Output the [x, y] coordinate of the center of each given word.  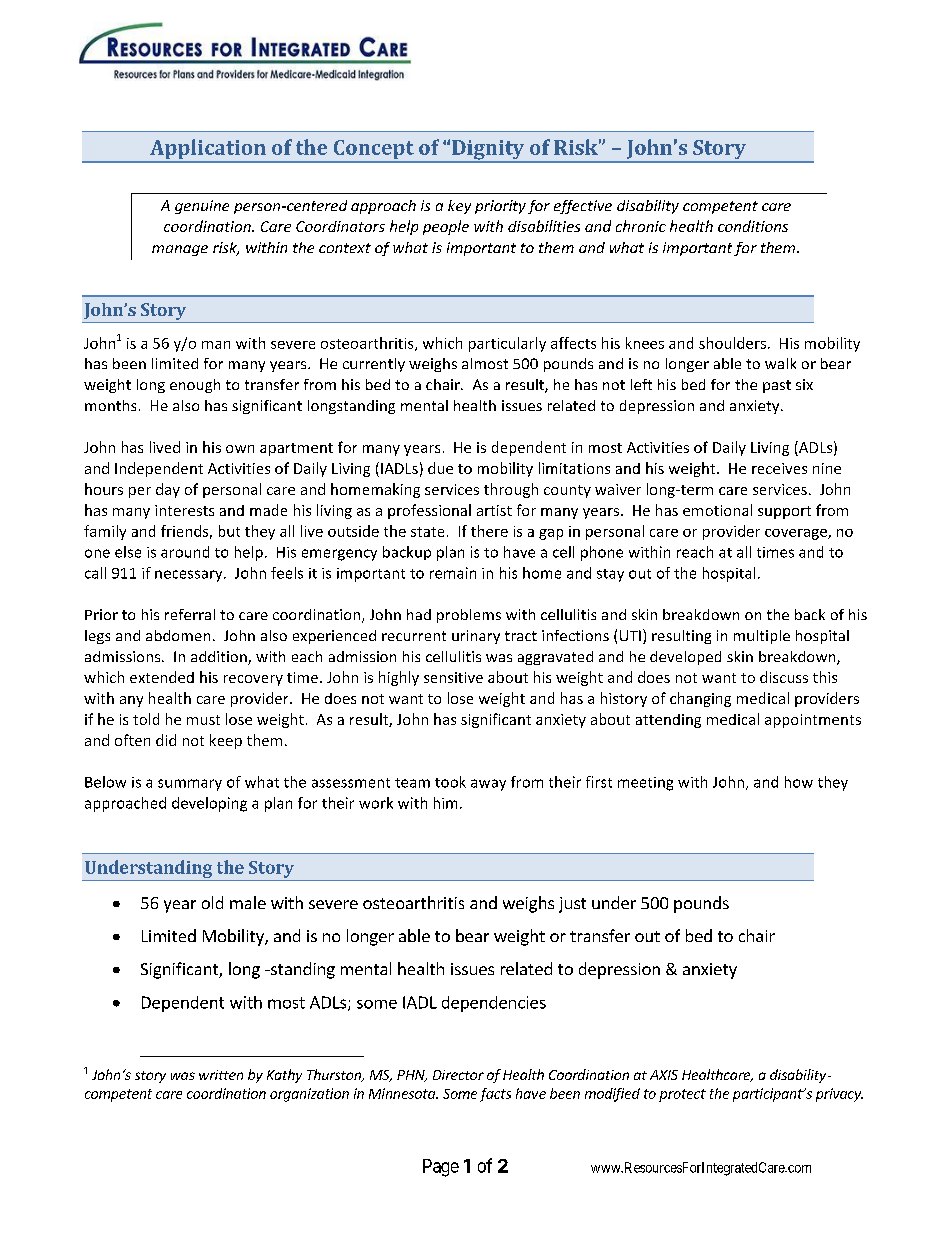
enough [195, 386]
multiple [762, 637]
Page [441, 1168]
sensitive [453, 677]
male [248, 902]
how [799, 782]
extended [162, 677]
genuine [202, 207]
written [221, 1075]
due [440, 468]
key [459, 207]
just [572, 905]
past [777, 386]
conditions [753, 226]
